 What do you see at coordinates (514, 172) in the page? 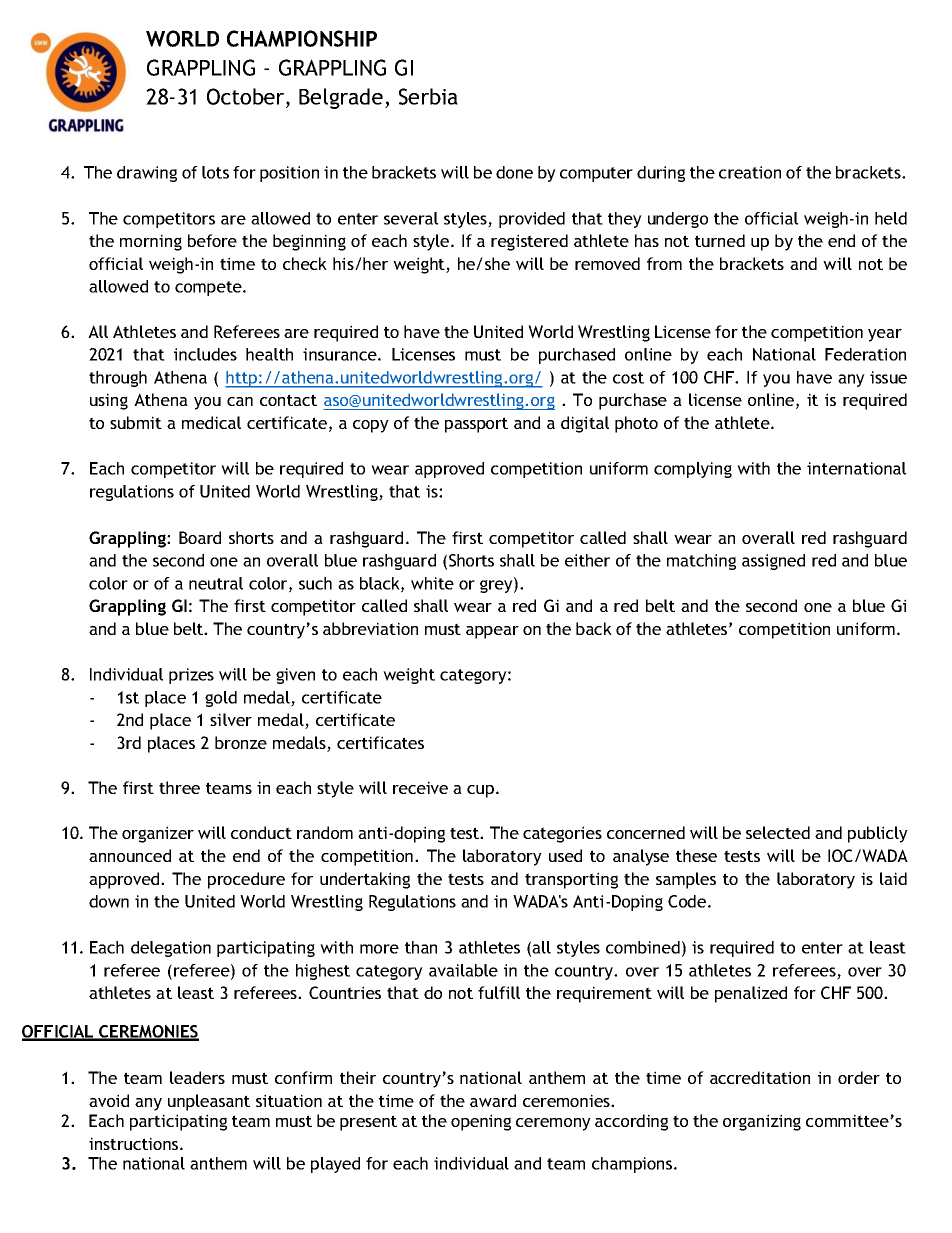
I see `done` at bounding box center [514, 172].
